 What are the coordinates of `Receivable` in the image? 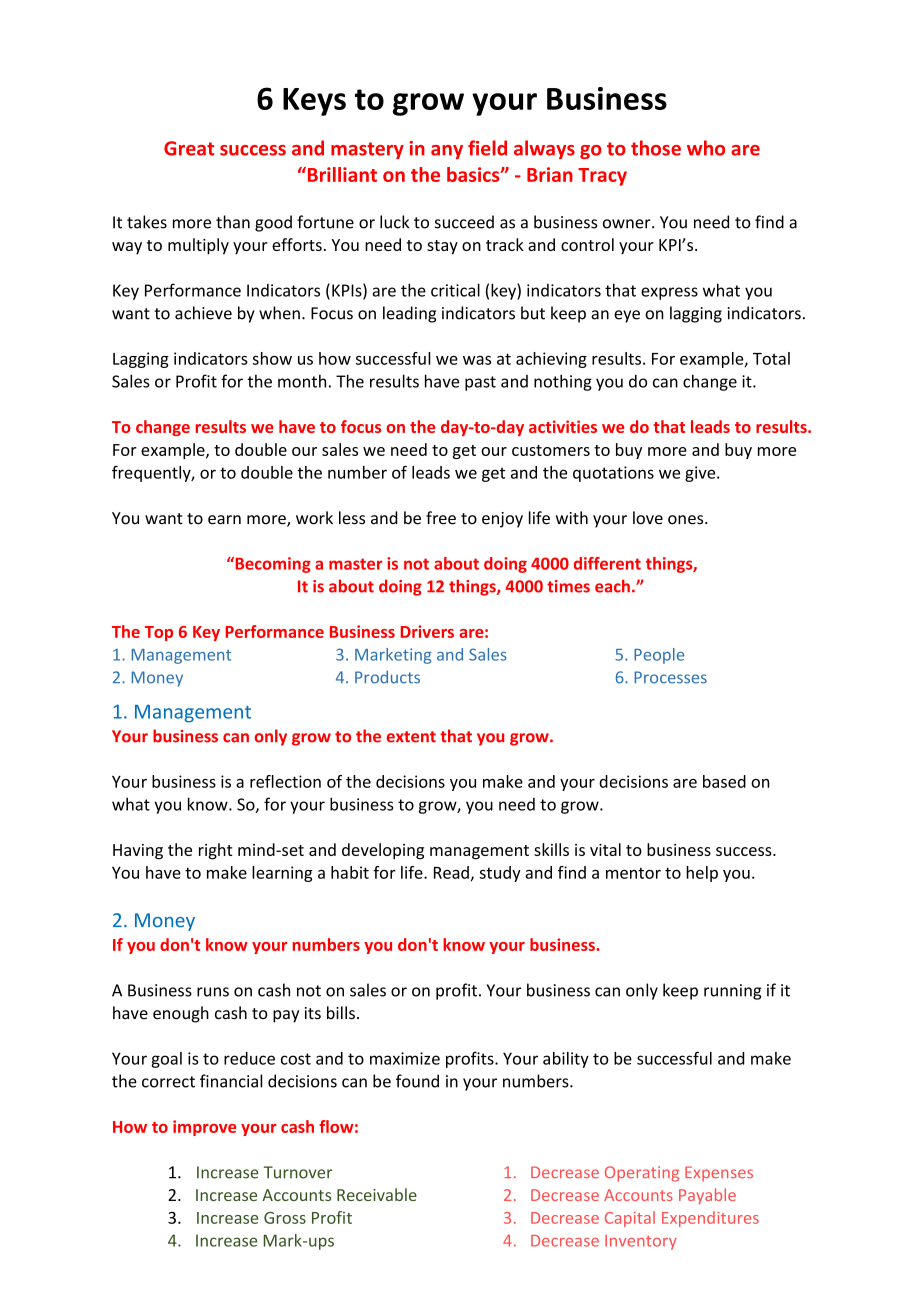 It's located at (377, 1194).
